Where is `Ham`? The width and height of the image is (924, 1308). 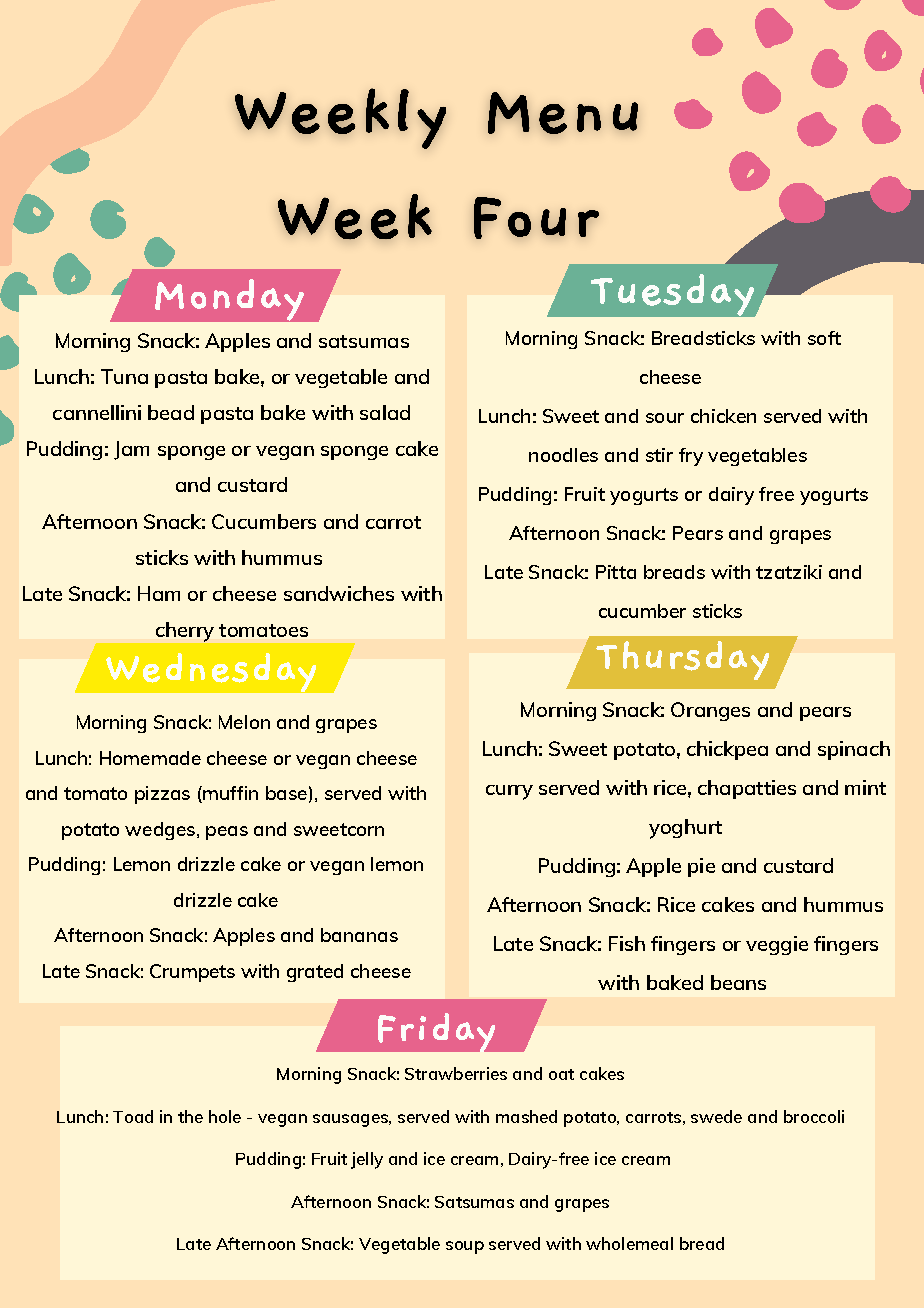
Ham is located at coordinates (159, 593).
